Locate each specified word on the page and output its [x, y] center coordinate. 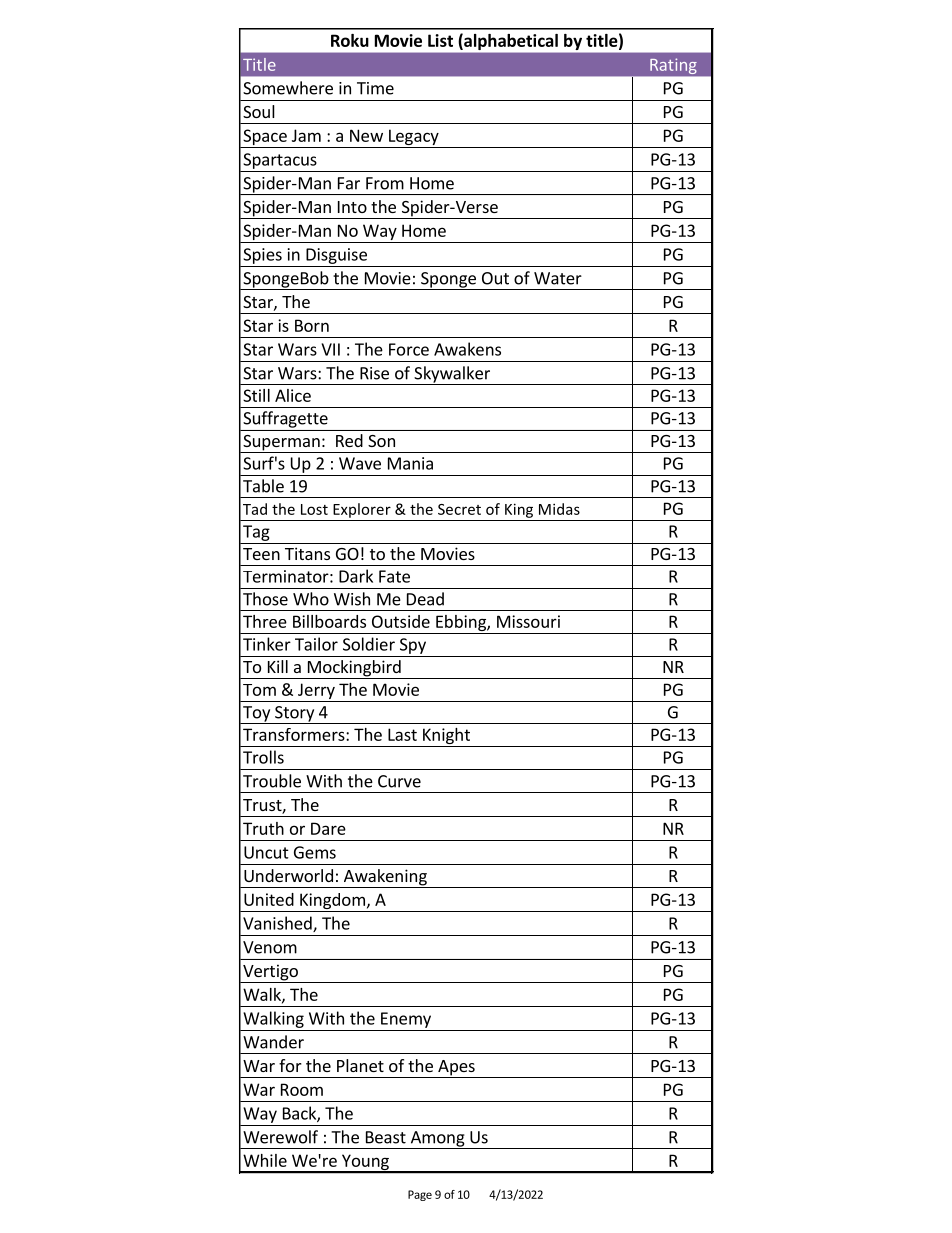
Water [558, 278]
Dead [425, 599]
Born [312, 325]
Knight [446, 737]
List [440, 40]
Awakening [385, 878]
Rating [673, 66]
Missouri [528, 621]
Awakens [467, 349]
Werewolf [280, 1137]
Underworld [288, 875]
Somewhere [288, 88]
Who [311, 599]
